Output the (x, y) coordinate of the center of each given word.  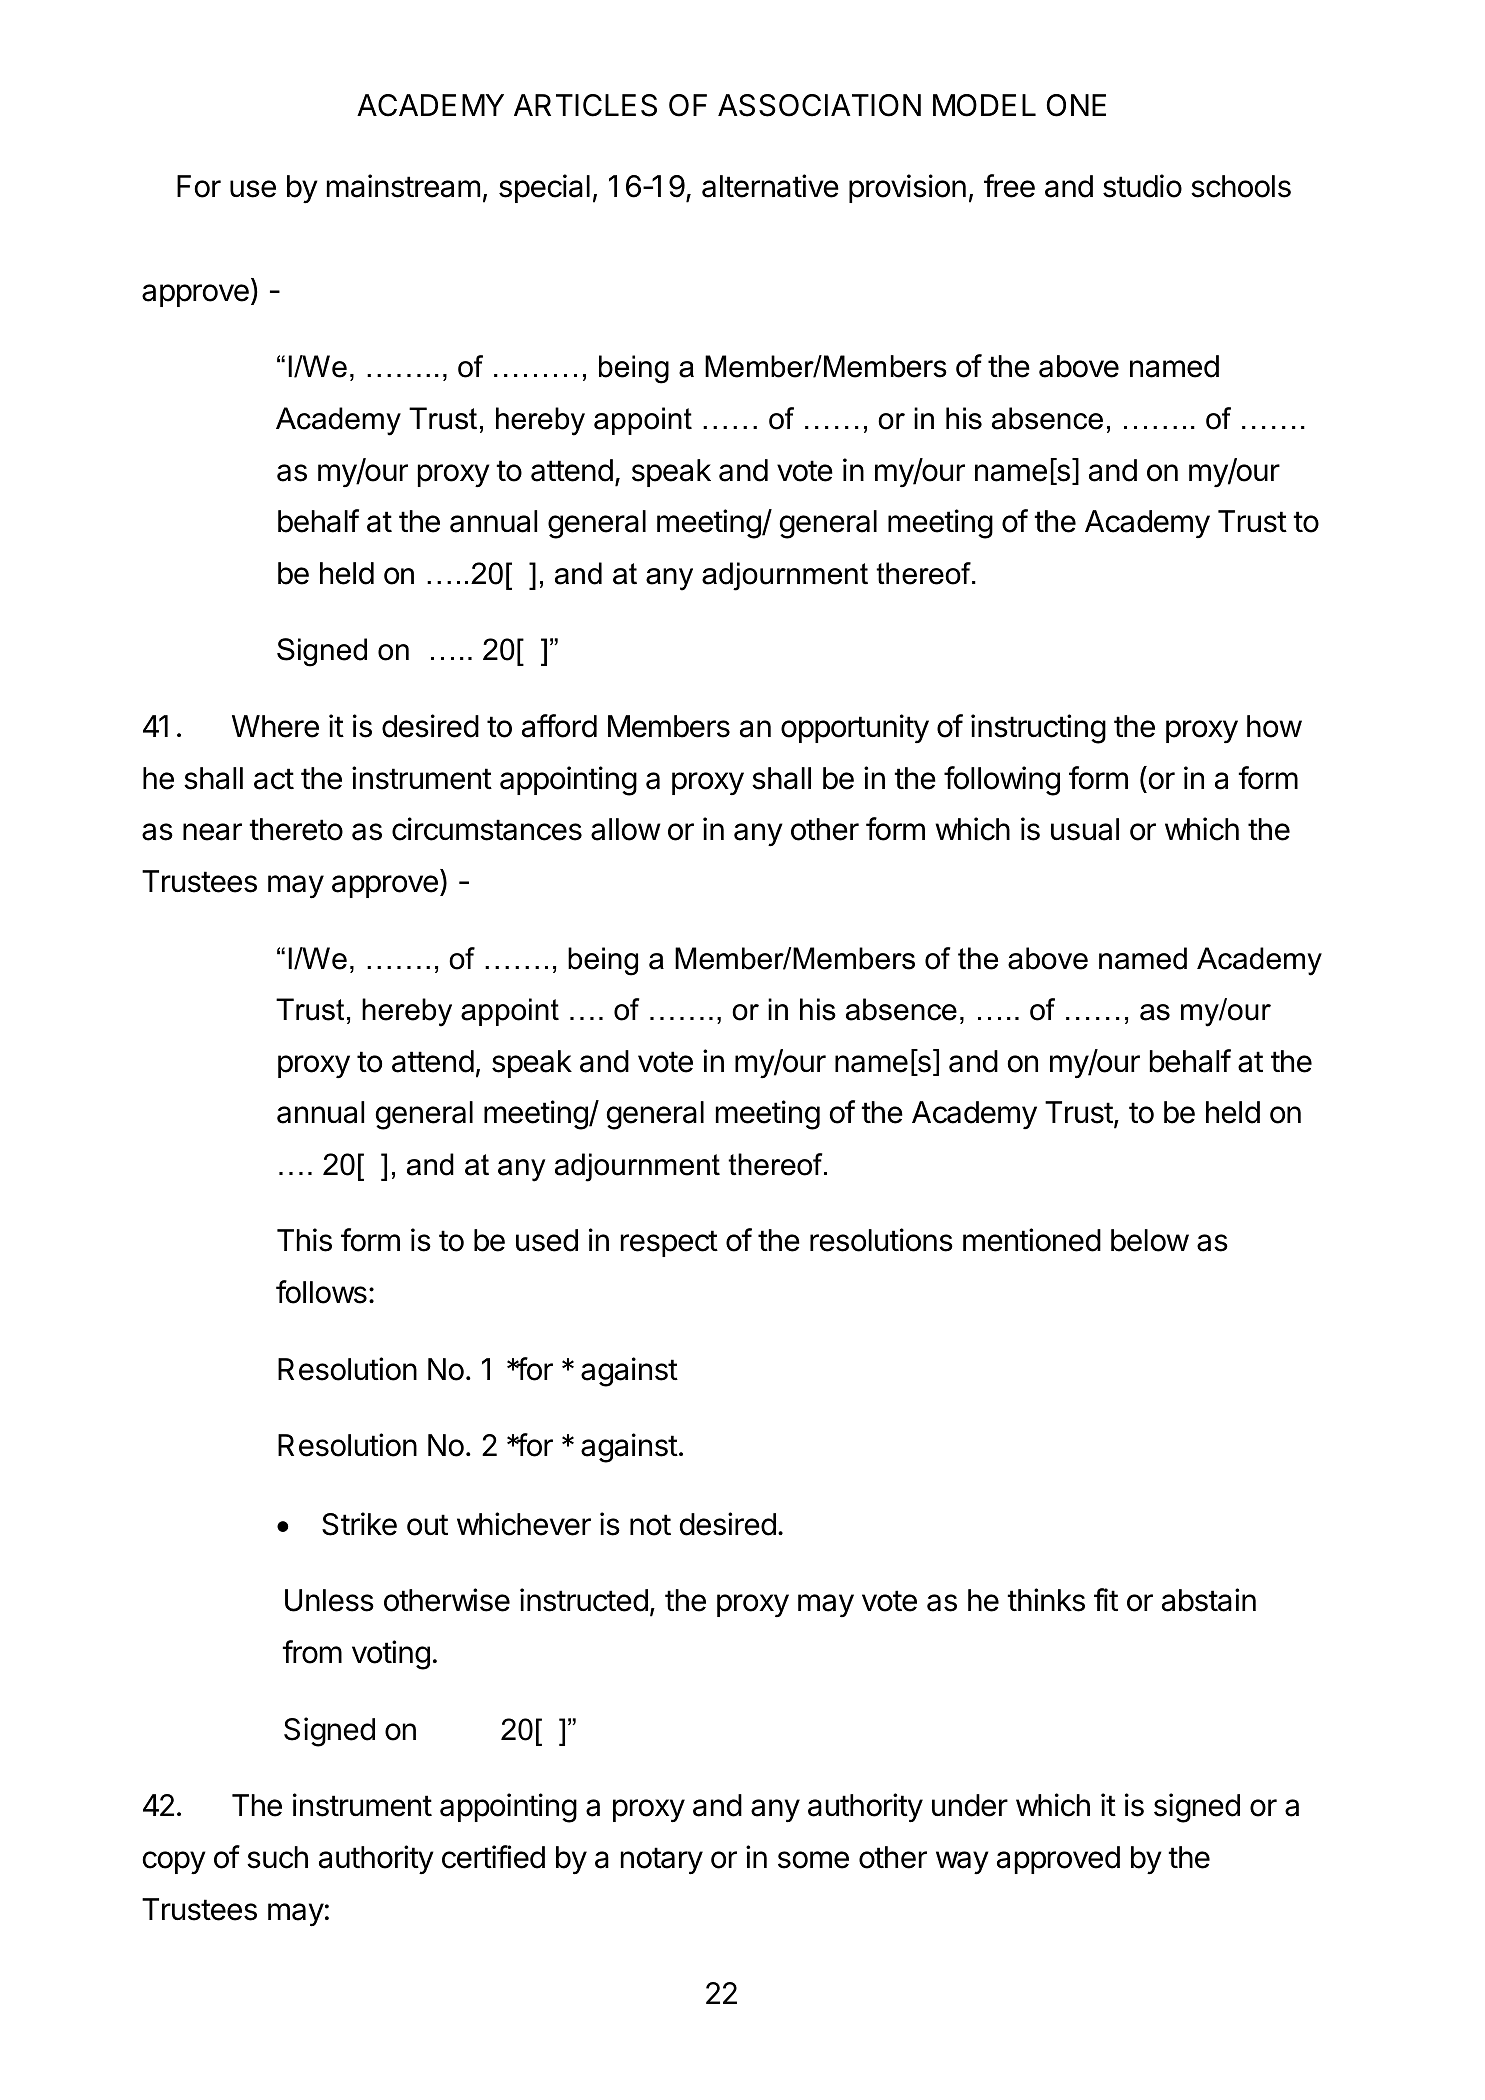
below (1150, 1240)
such (277, 1857)
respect (669, 1243)
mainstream (403, 186)
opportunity (855, 728)
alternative (770, 186)
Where (275, 726)
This (304, 1240)
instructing (1038, 729)
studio (1142, 186)
